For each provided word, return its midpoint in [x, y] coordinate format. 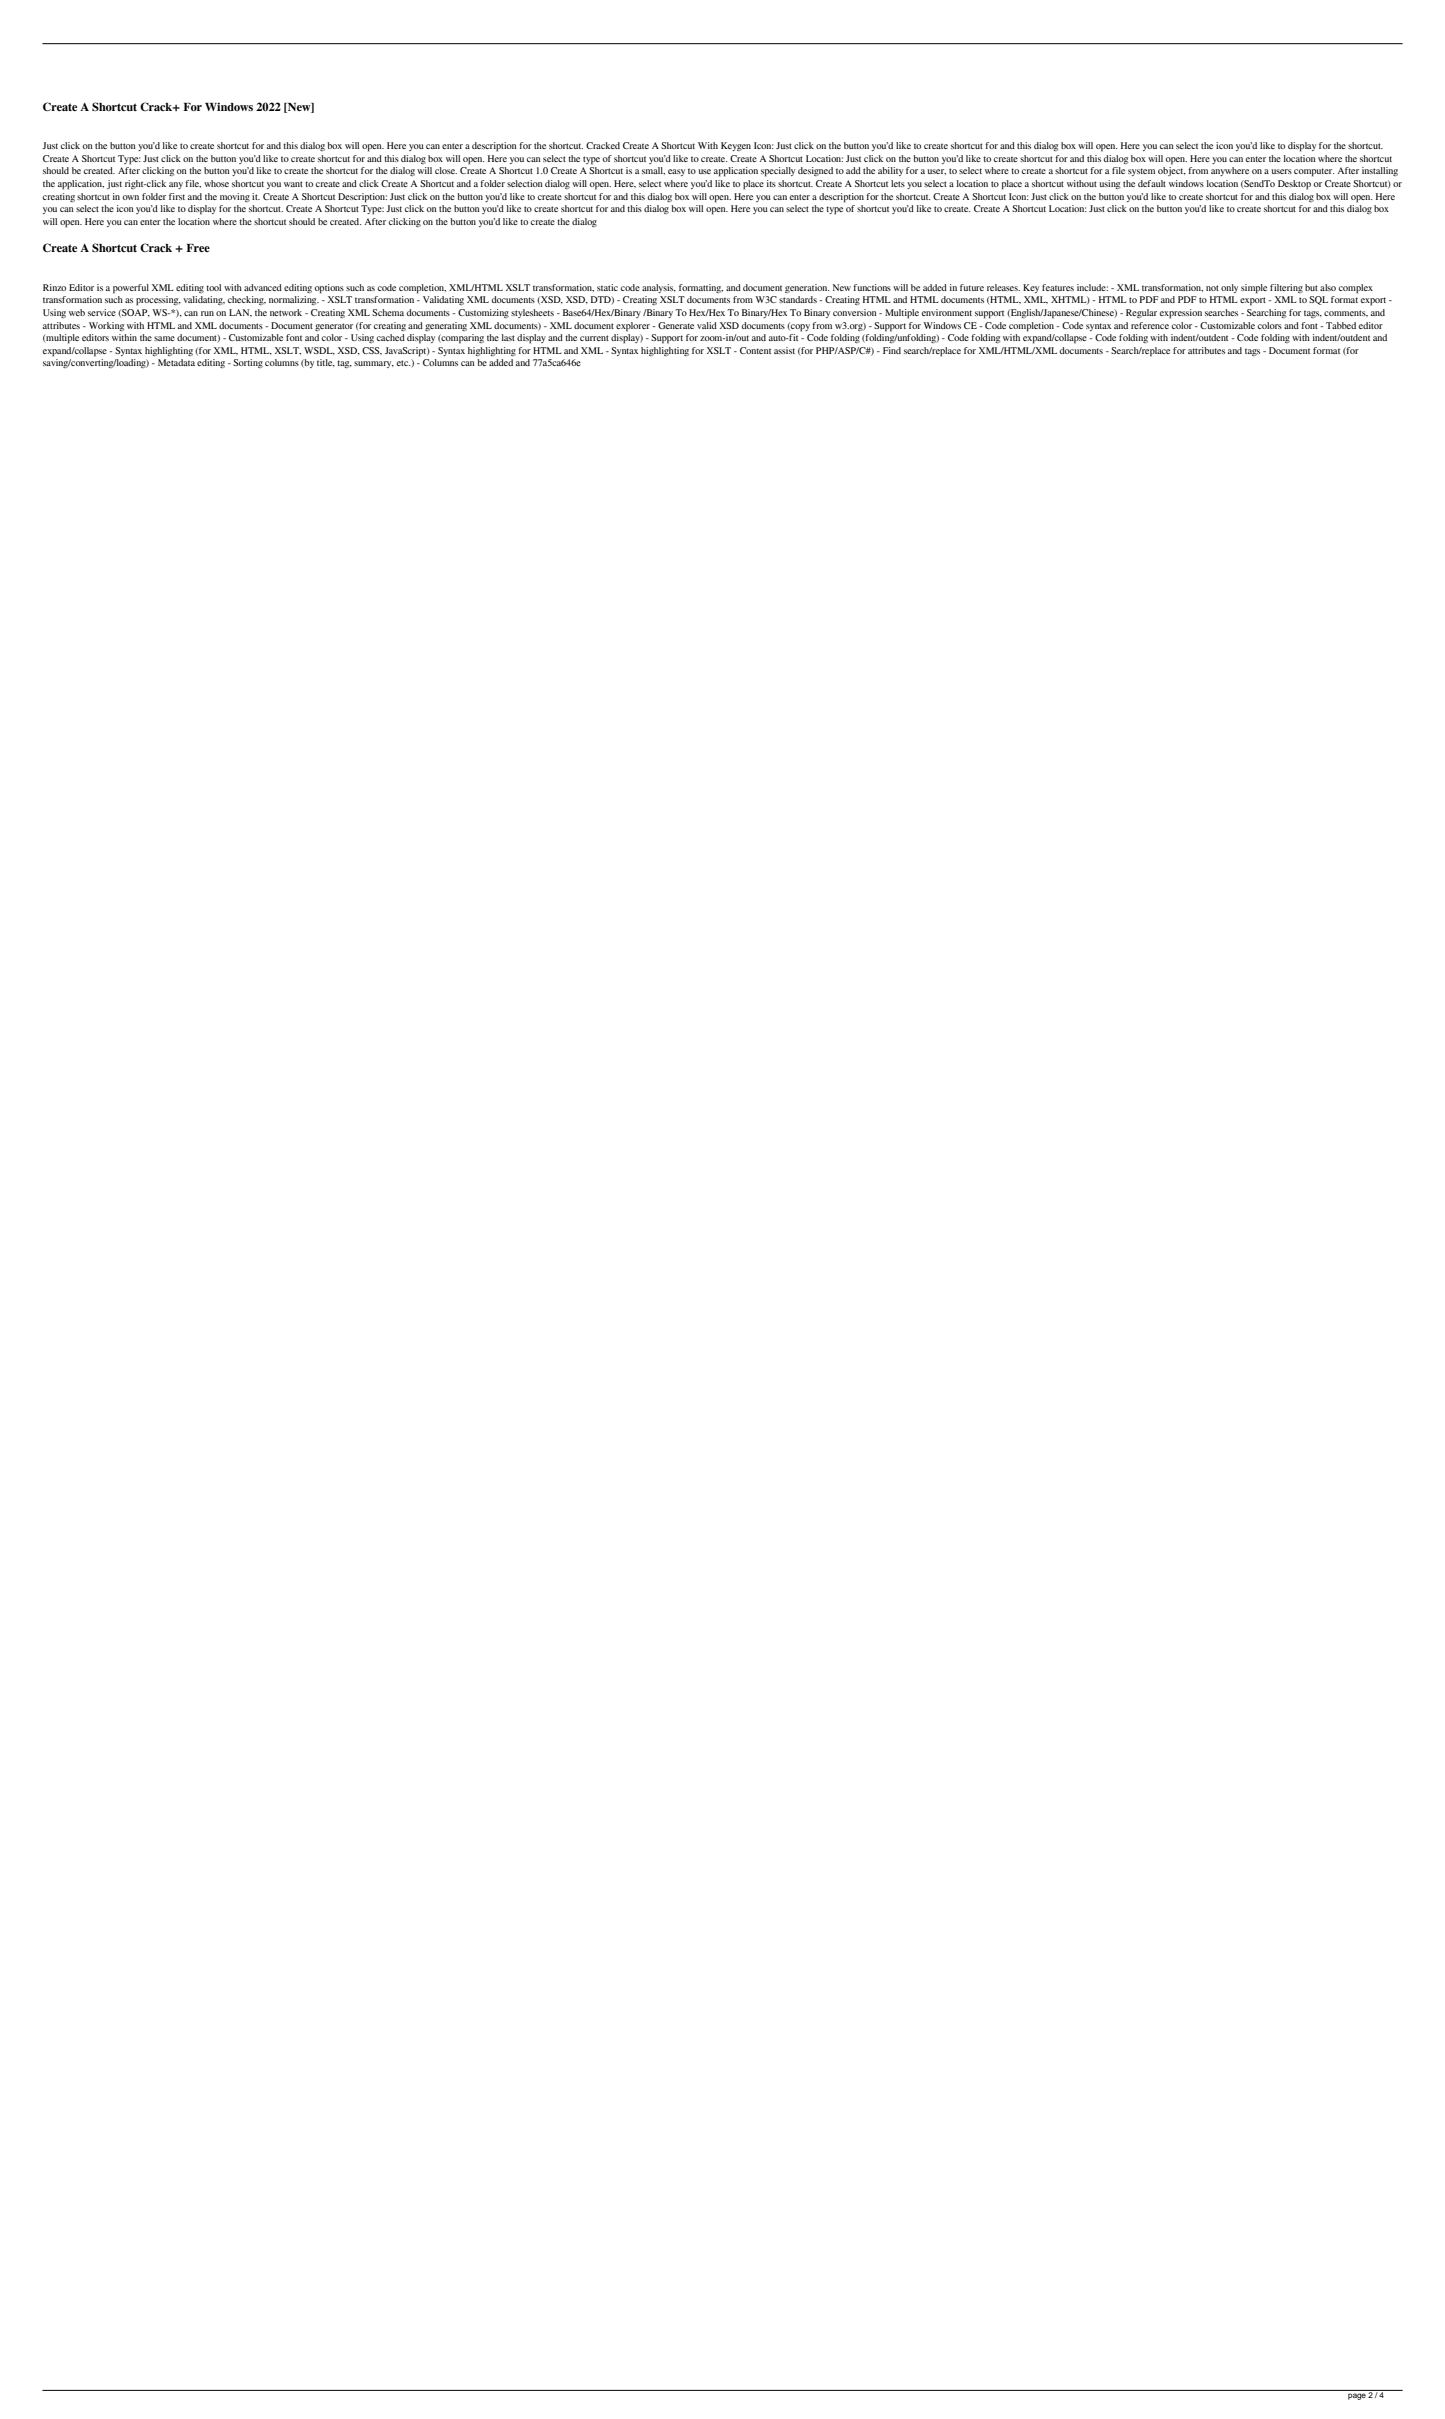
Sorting [248, 363]
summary [374, 364]
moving [235, 197]
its [771, 183]
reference [1150, 325]
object [1172, 171]
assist [784, 350]
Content [755, 350]
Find [892, 350]
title [326, 363]
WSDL [319, 351]
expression [1181, 314]
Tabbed [1341, 325]
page [1357, 2396]
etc [403, 363]
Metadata [176, 362]
